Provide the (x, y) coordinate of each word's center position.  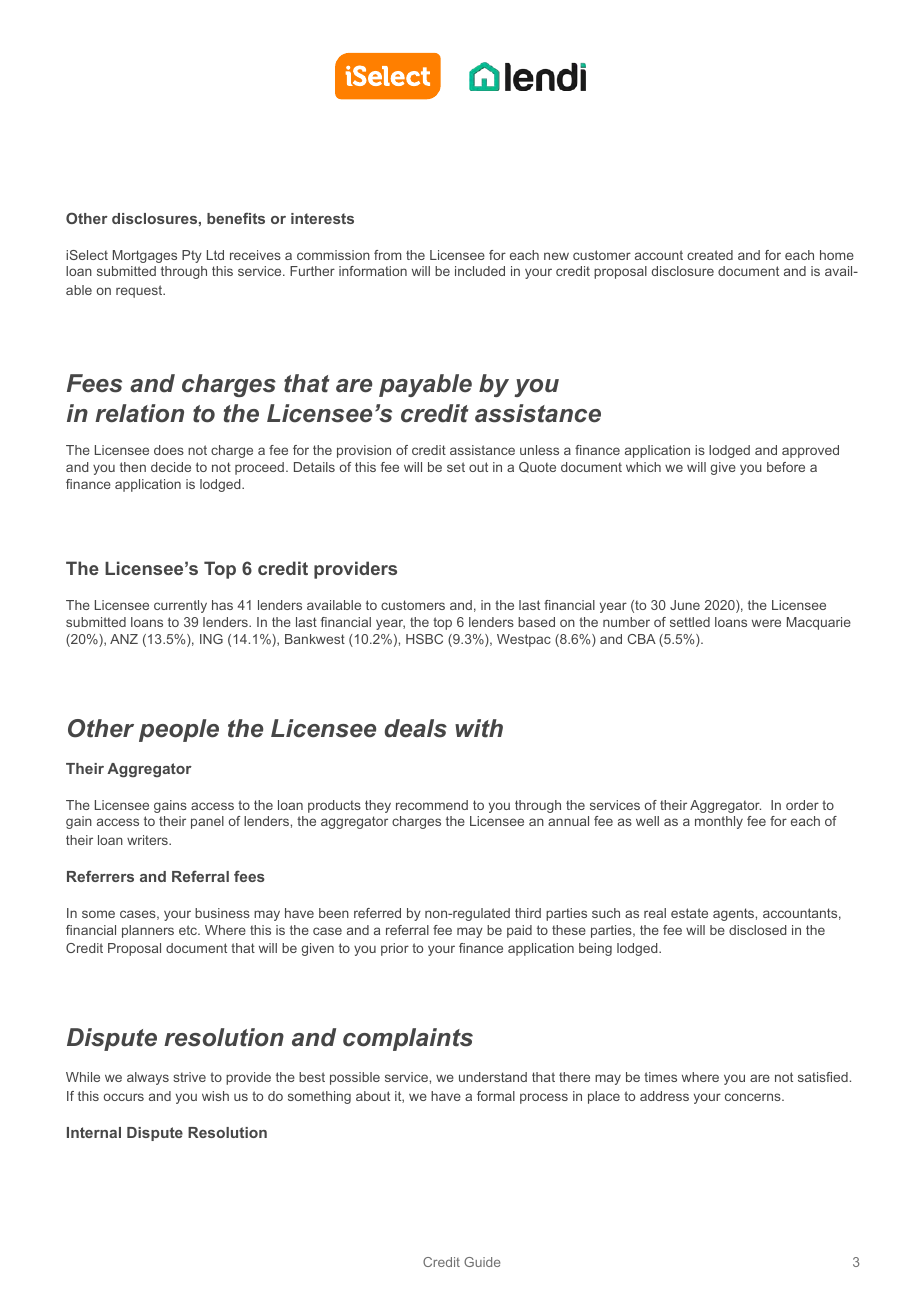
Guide (482, 1262)
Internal (94, 1132)
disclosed (758, 930)
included (480, 271)
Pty (192, 256)
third (528, 913)
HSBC (424, 639)
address (664, 1096)
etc (189, 930)
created (710, 255)
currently (180, 606)
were (766, 623)
